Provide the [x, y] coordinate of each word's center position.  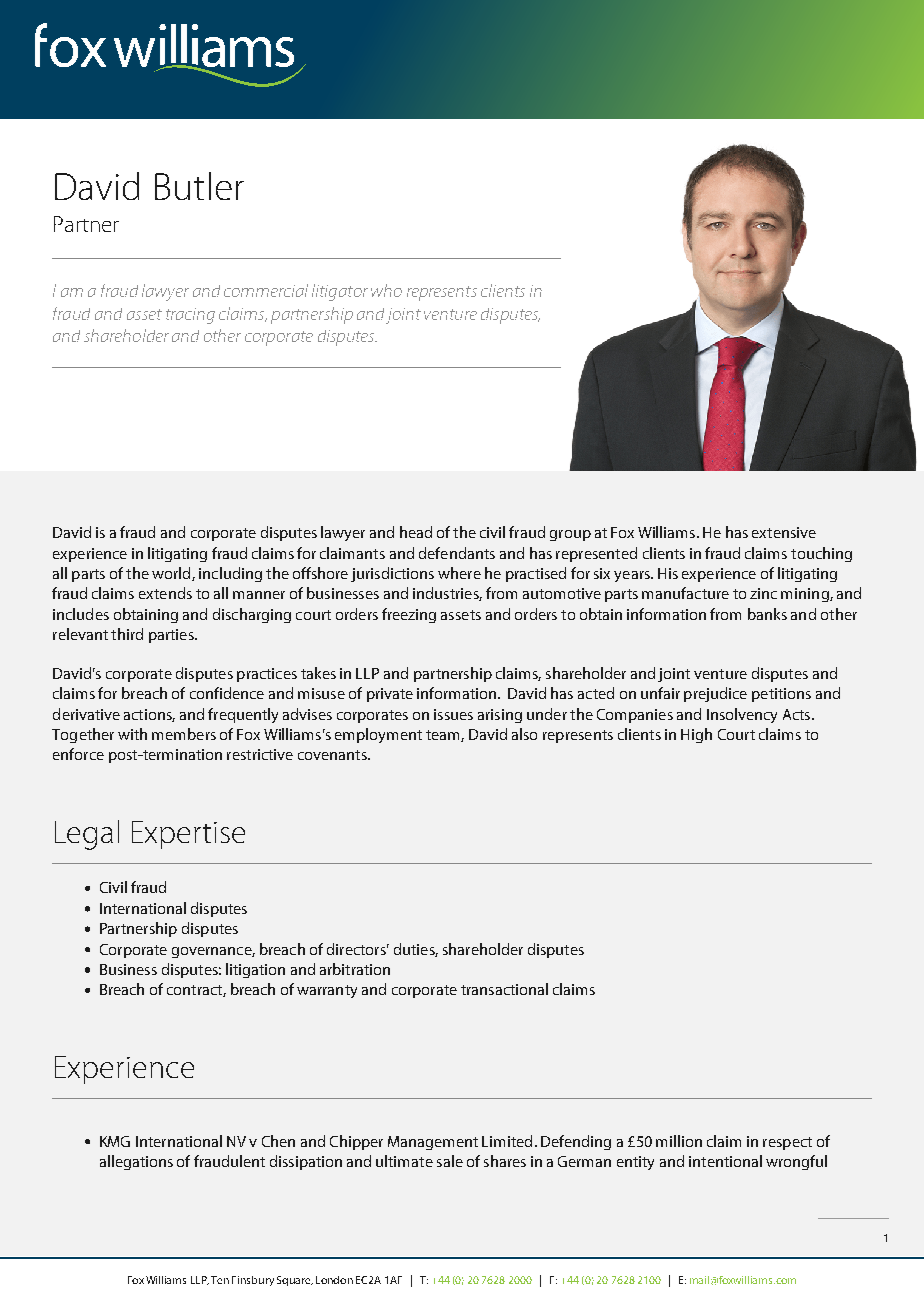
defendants [457, 553]
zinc [763, 593]
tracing [190, 316]
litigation [255, 970]
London [334, 1280]
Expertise [188, 835]
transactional [504, 989]
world [172, 574]
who [386, 290]
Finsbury [253, 1281]
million [679, 1141]
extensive [784, 532]
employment [378, 735]
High [696, 735]
